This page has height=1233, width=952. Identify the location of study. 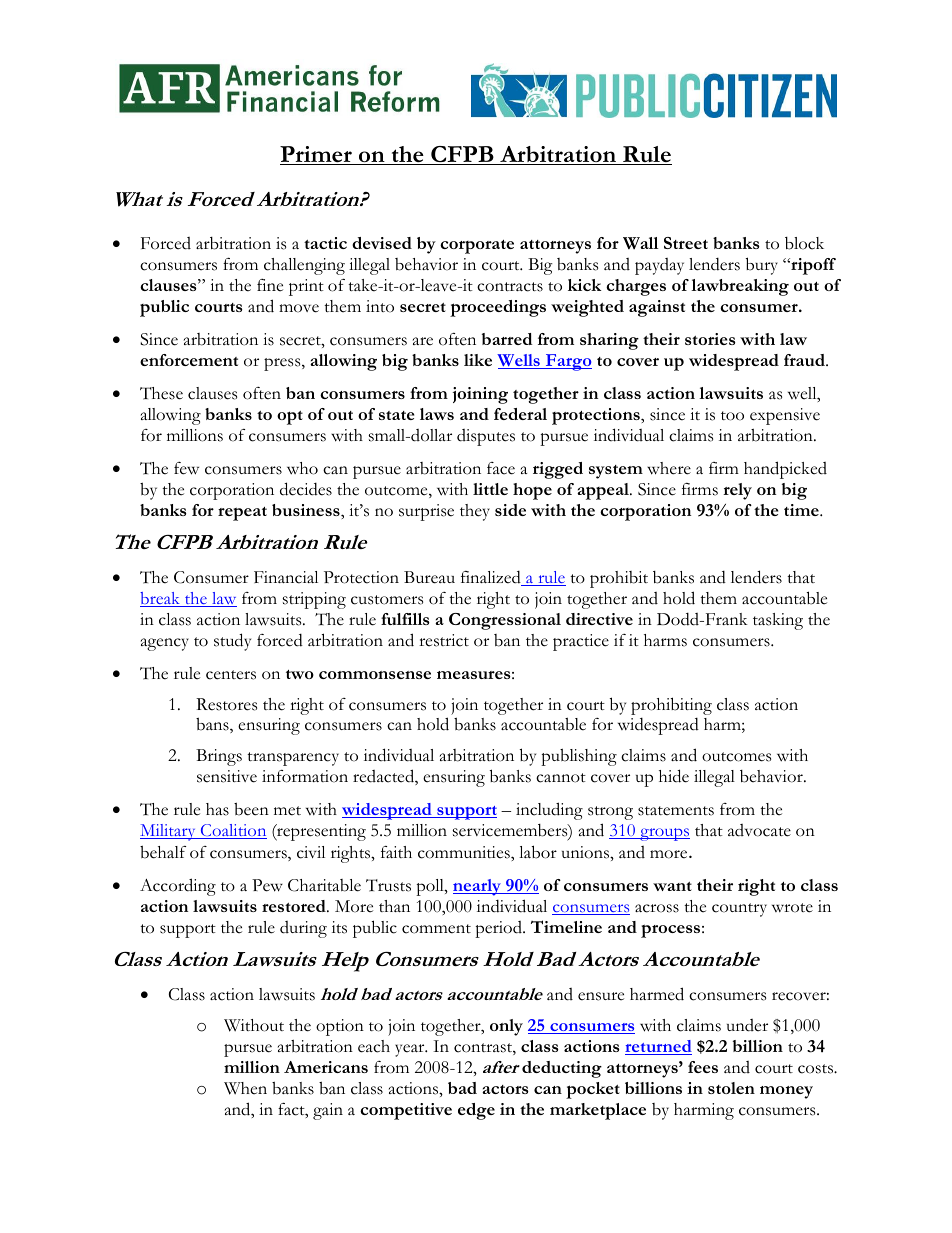
(232, 642).
